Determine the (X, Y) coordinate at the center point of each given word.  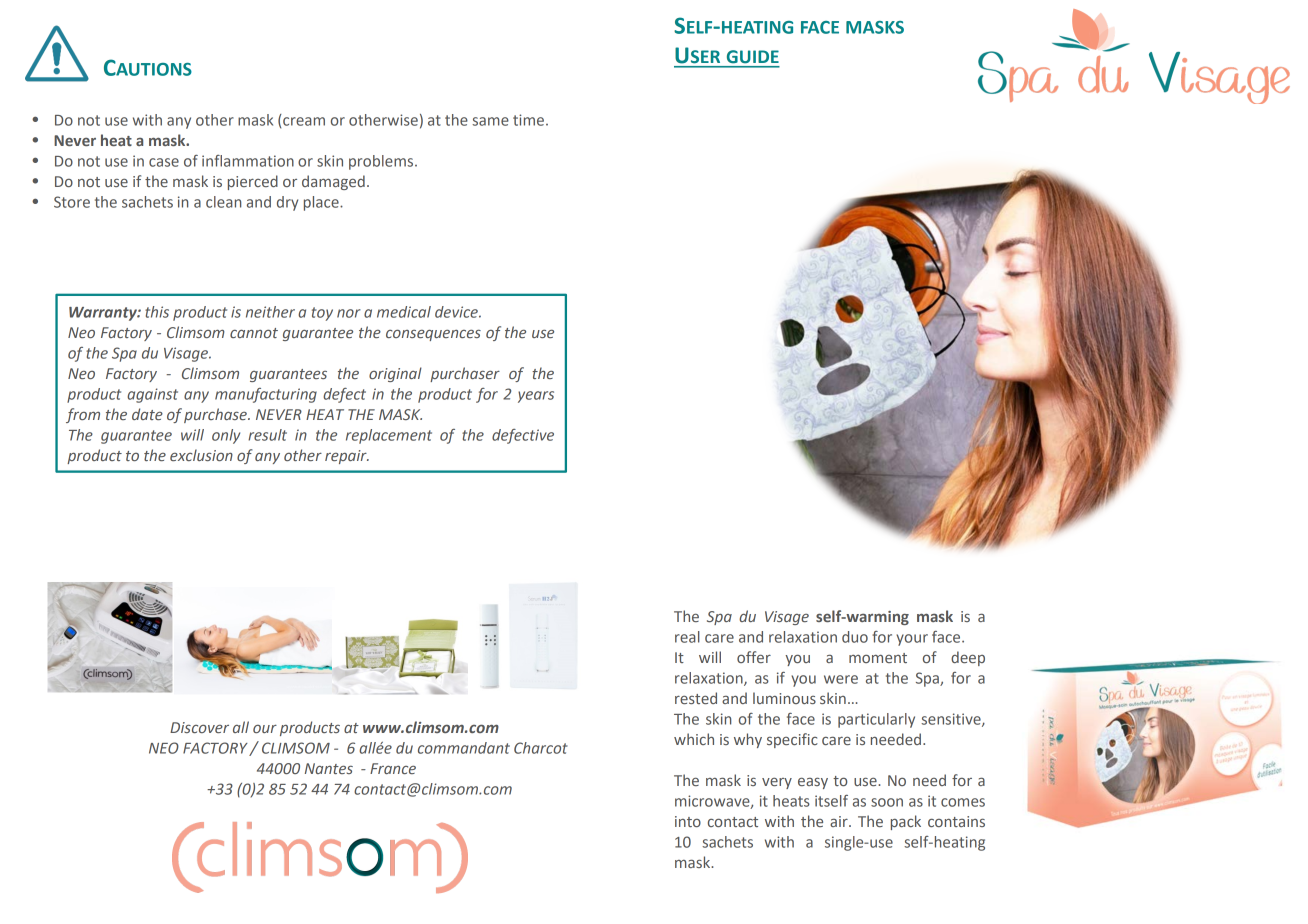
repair (347, 457)
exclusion (201, 455)
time (530, 120)
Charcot (541, 748)
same (490, 121)
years (536, 397)
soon (887, 802)
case (164, 162)
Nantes (329, 768)
